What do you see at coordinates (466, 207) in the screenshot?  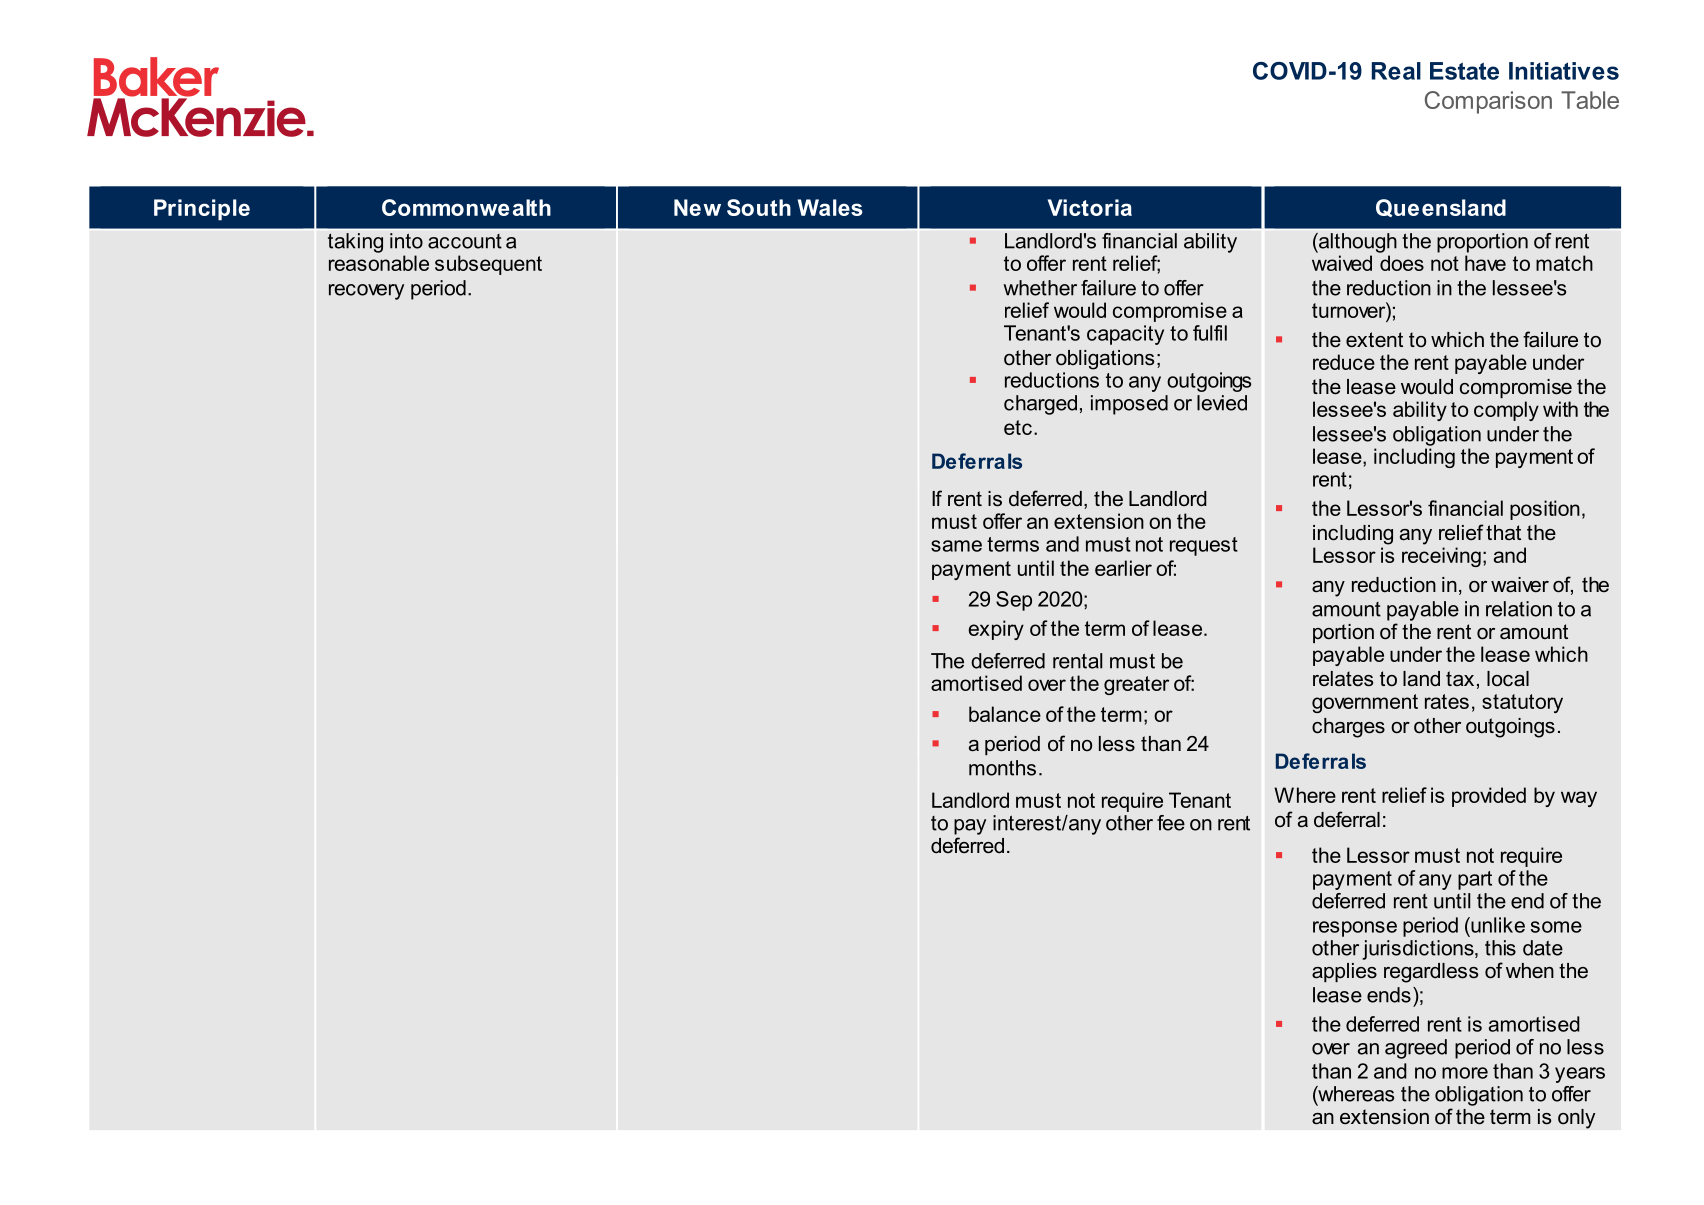 I see `Commonwealth` at bounding box center [466, 207].
